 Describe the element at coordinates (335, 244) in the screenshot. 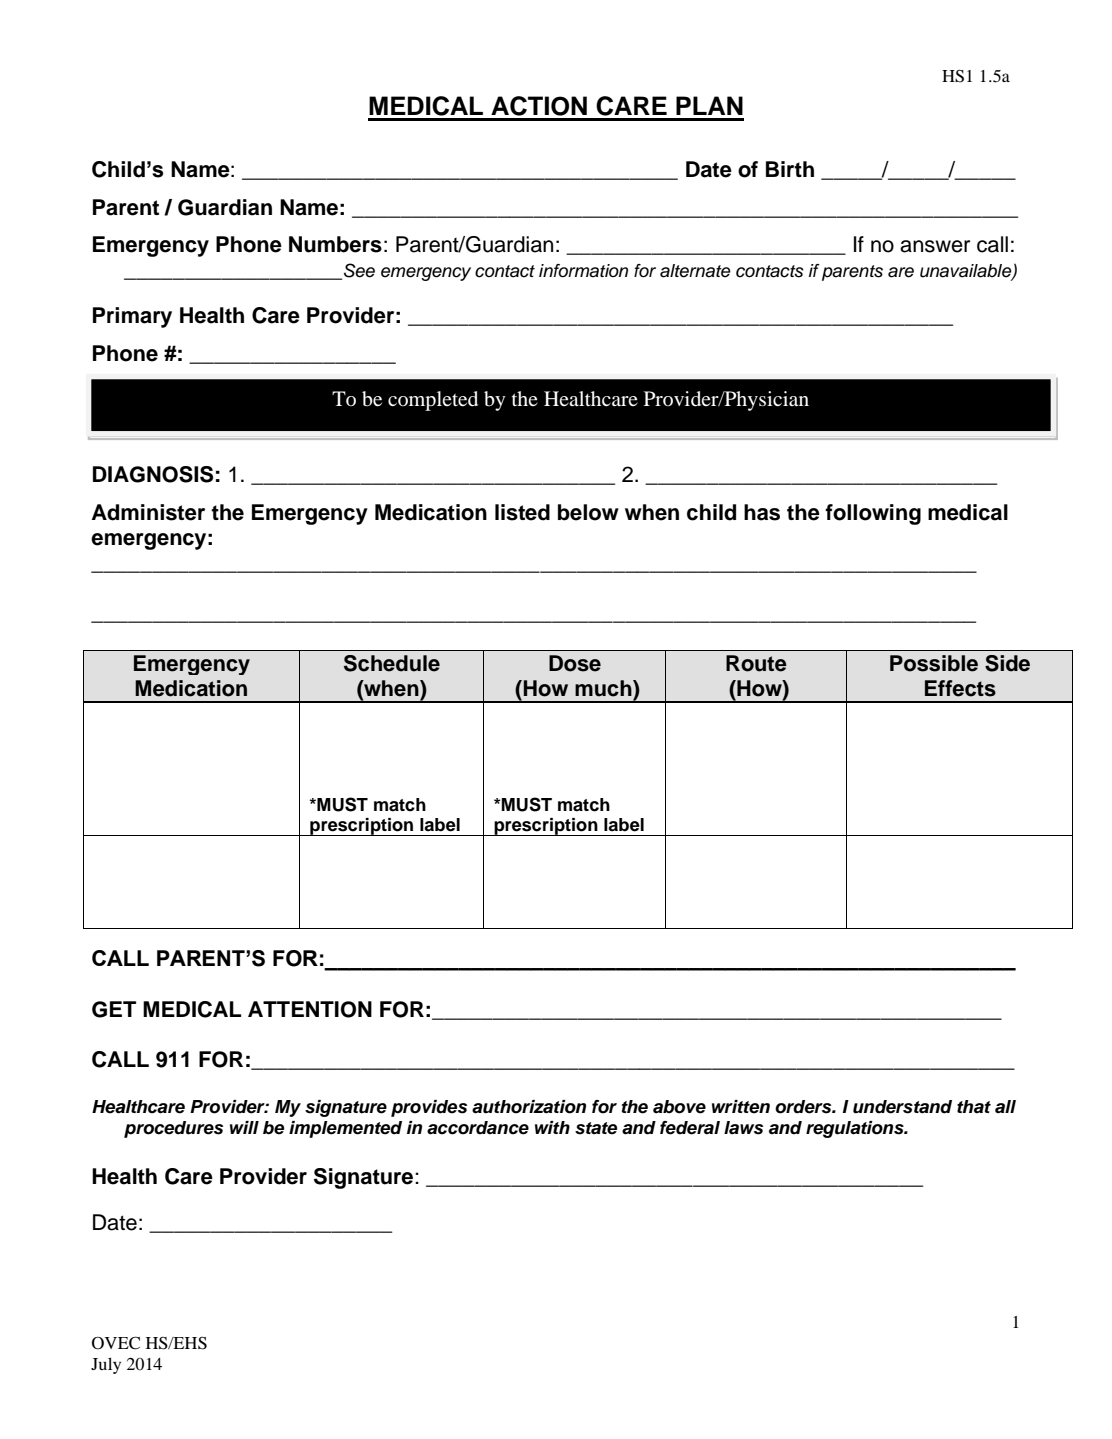

I see `Numbers` at that location.
